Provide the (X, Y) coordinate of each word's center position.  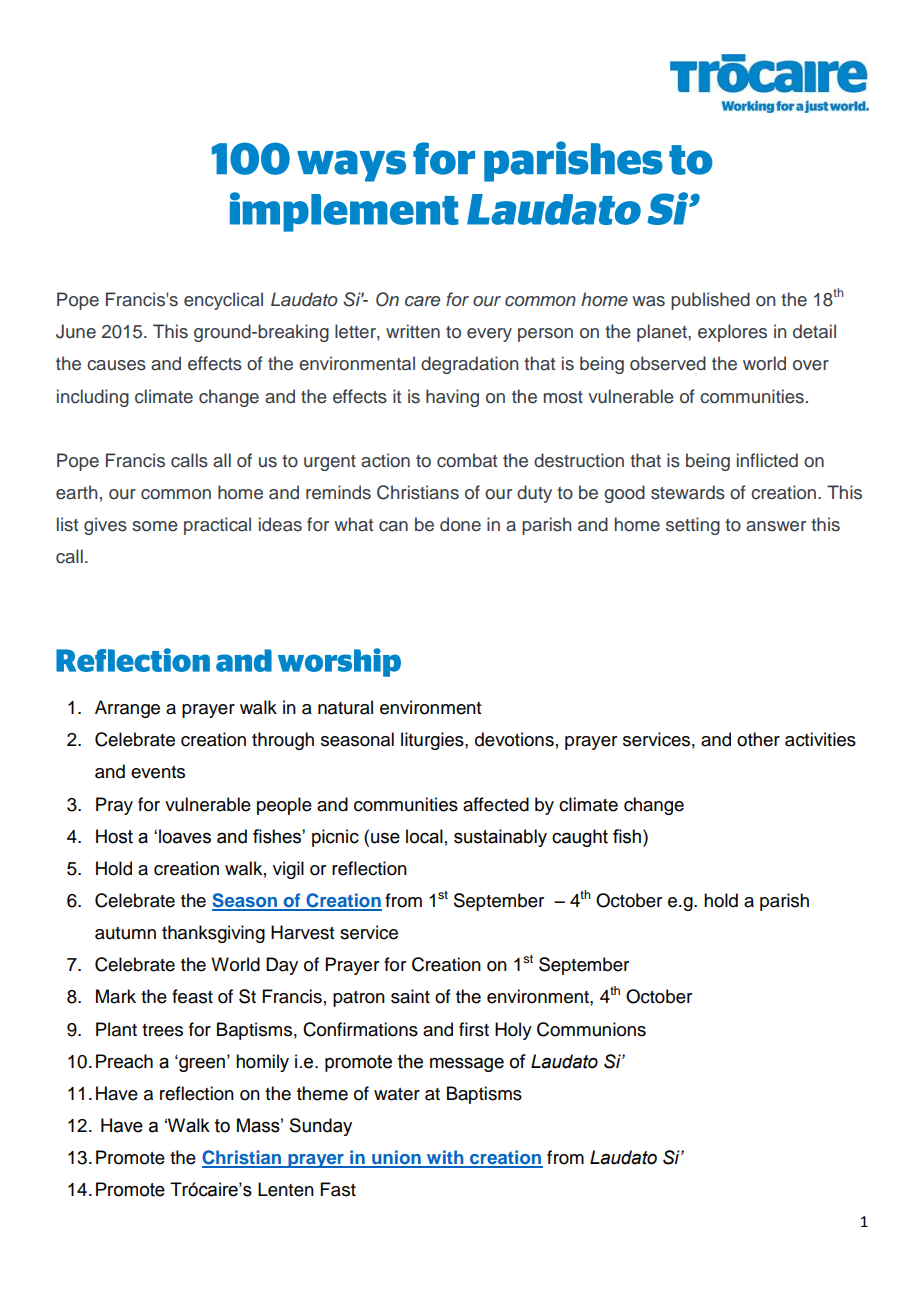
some (155, 526)
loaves (185, 836)
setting (693, 526)
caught (580, 838)
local (424, 836)
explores (732, 333)
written (413, 331)
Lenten (286, 1189)
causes (116, 365)
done (460, 524)
